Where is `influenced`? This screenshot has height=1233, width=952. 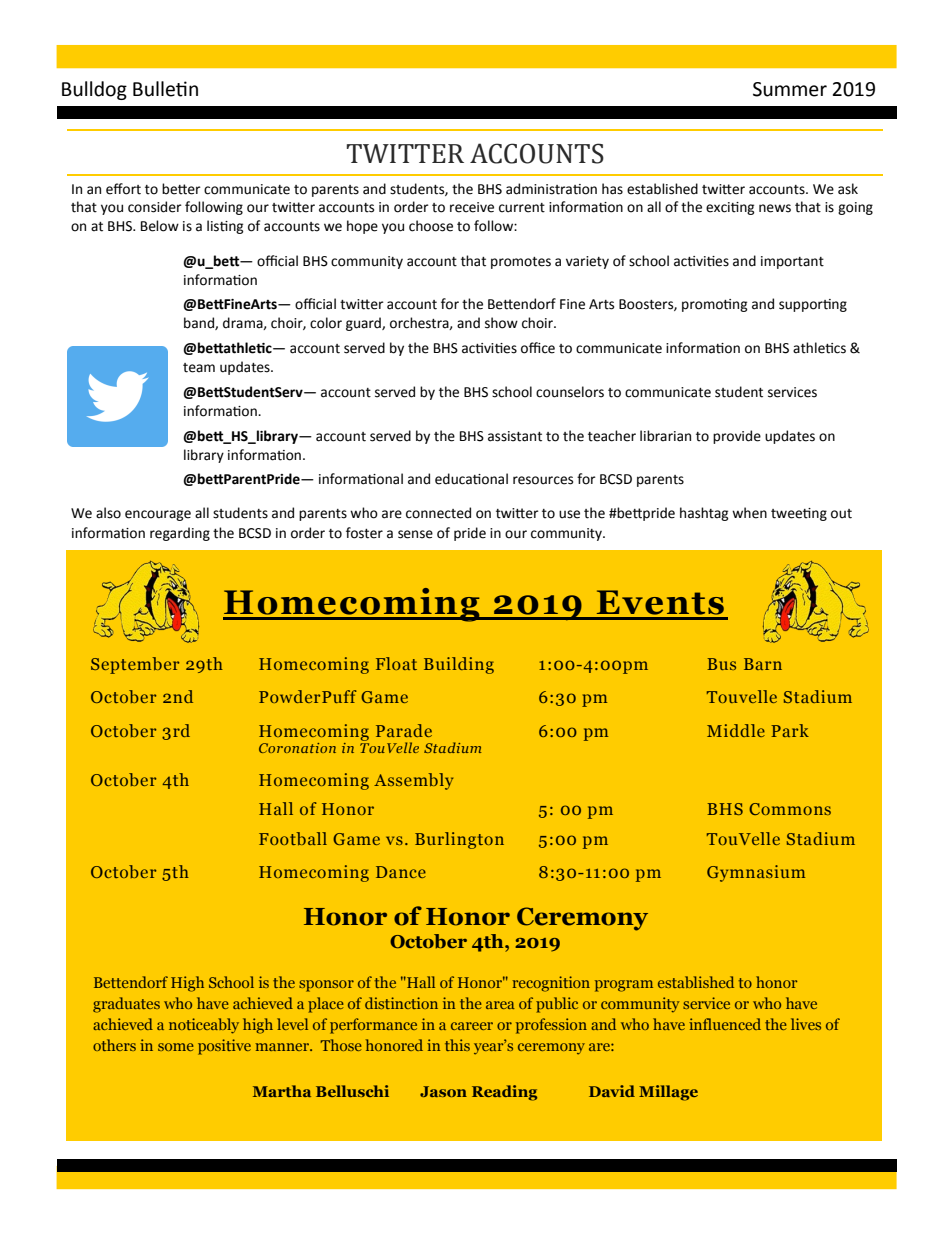 influenced is located at coordinates (725, 1024).
